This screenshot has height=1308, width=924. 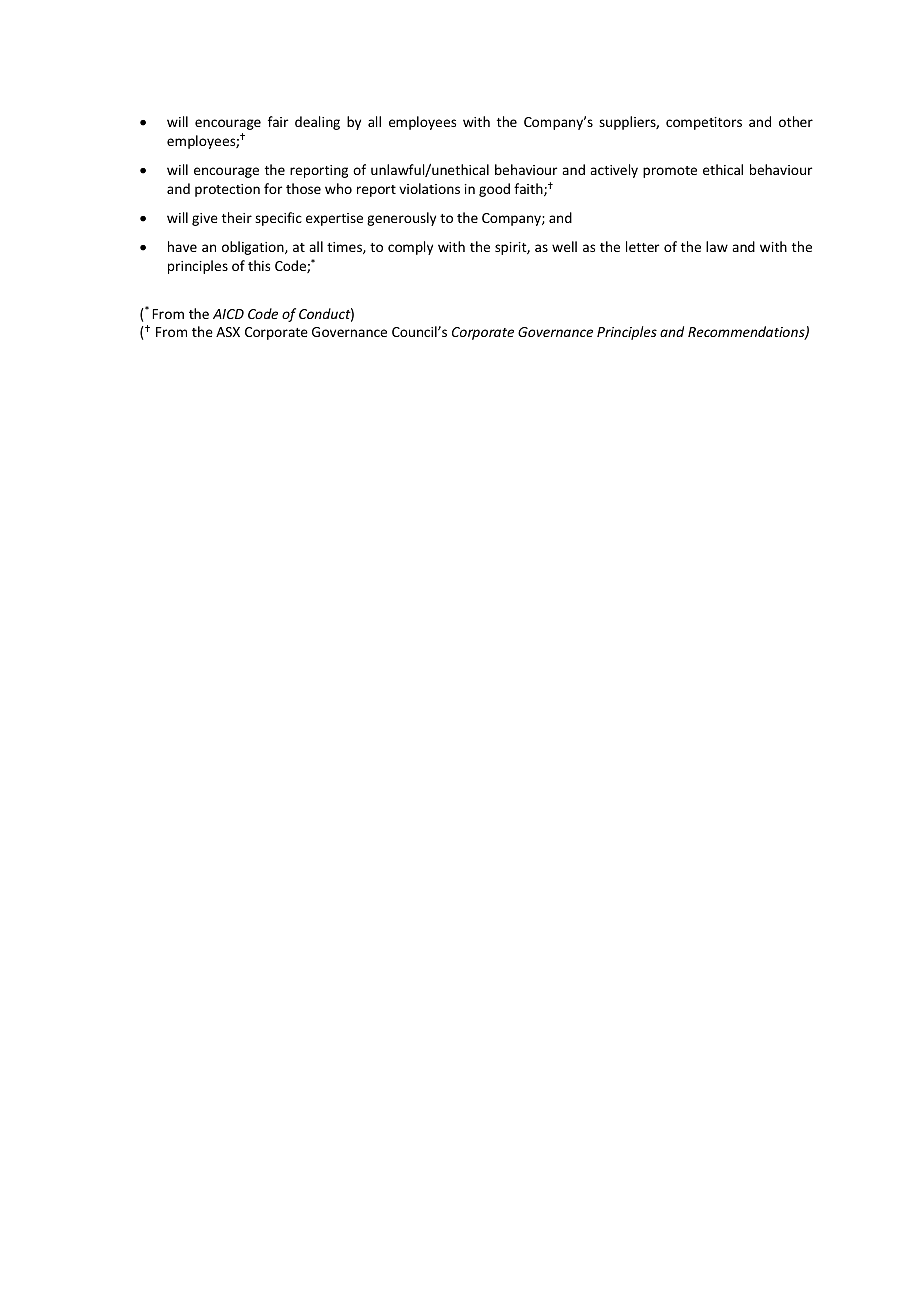 What do you see at coordinates (259, 265) in the screenshot?
I see `this` at bounding box center [259, 265].
